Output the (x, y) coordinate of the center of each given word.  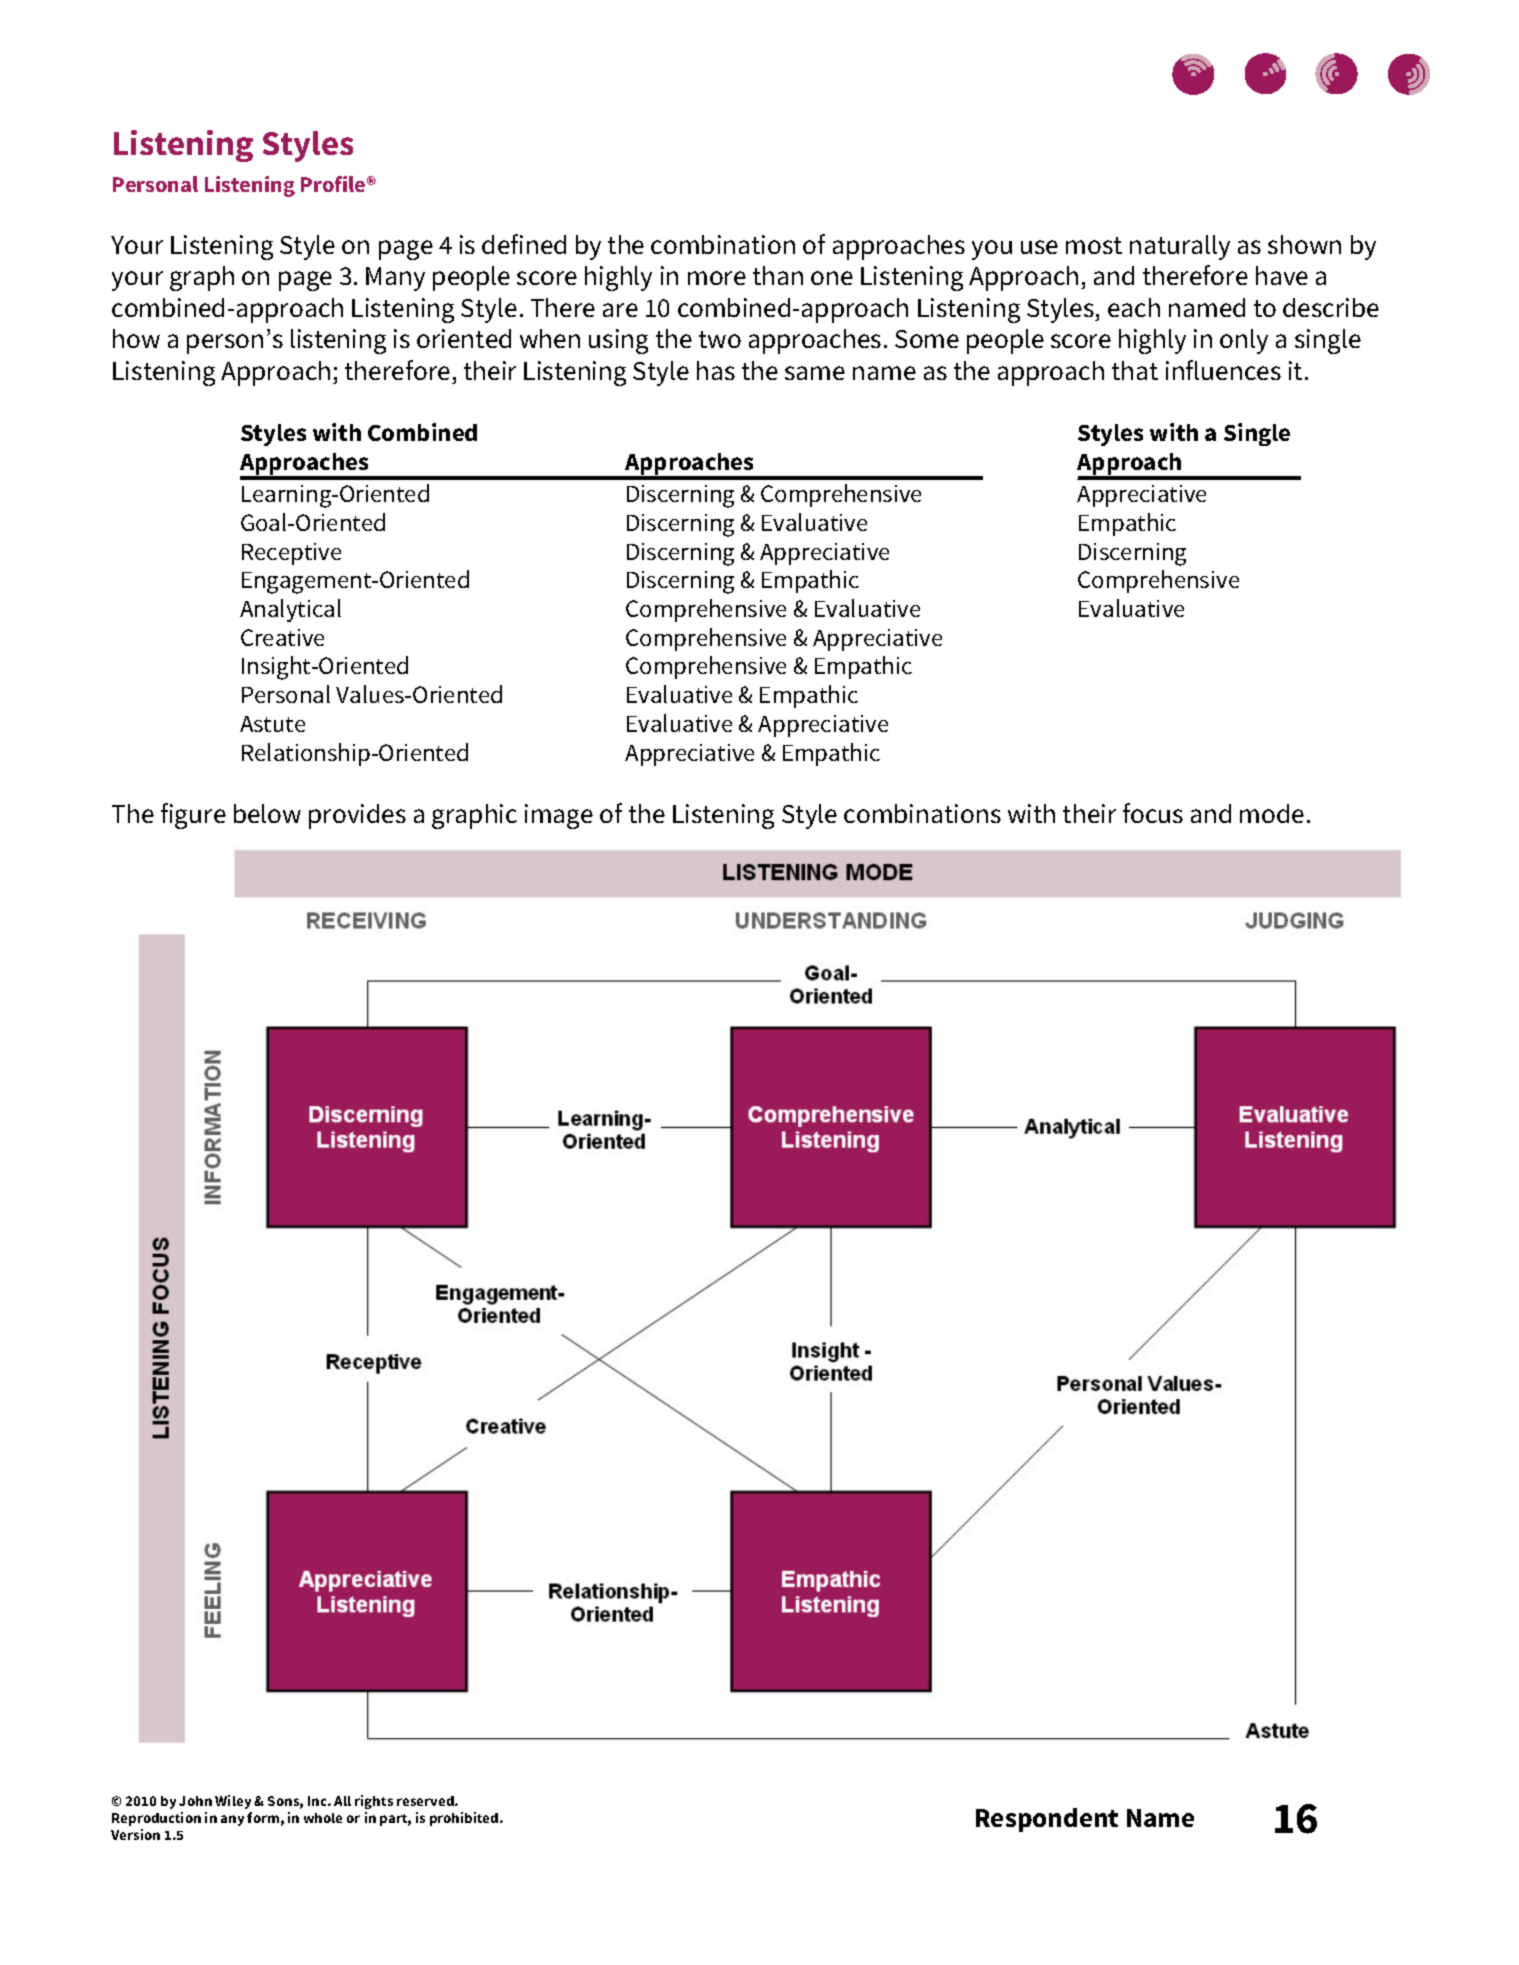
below (267, 813)
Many (395, 279)
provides (357, 816)
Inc (318, 1801)
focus (1153, 813)
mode (1272, 813)
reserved (426, 1801)
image (559, 816)
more (717, 278)
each (1134, 307)
